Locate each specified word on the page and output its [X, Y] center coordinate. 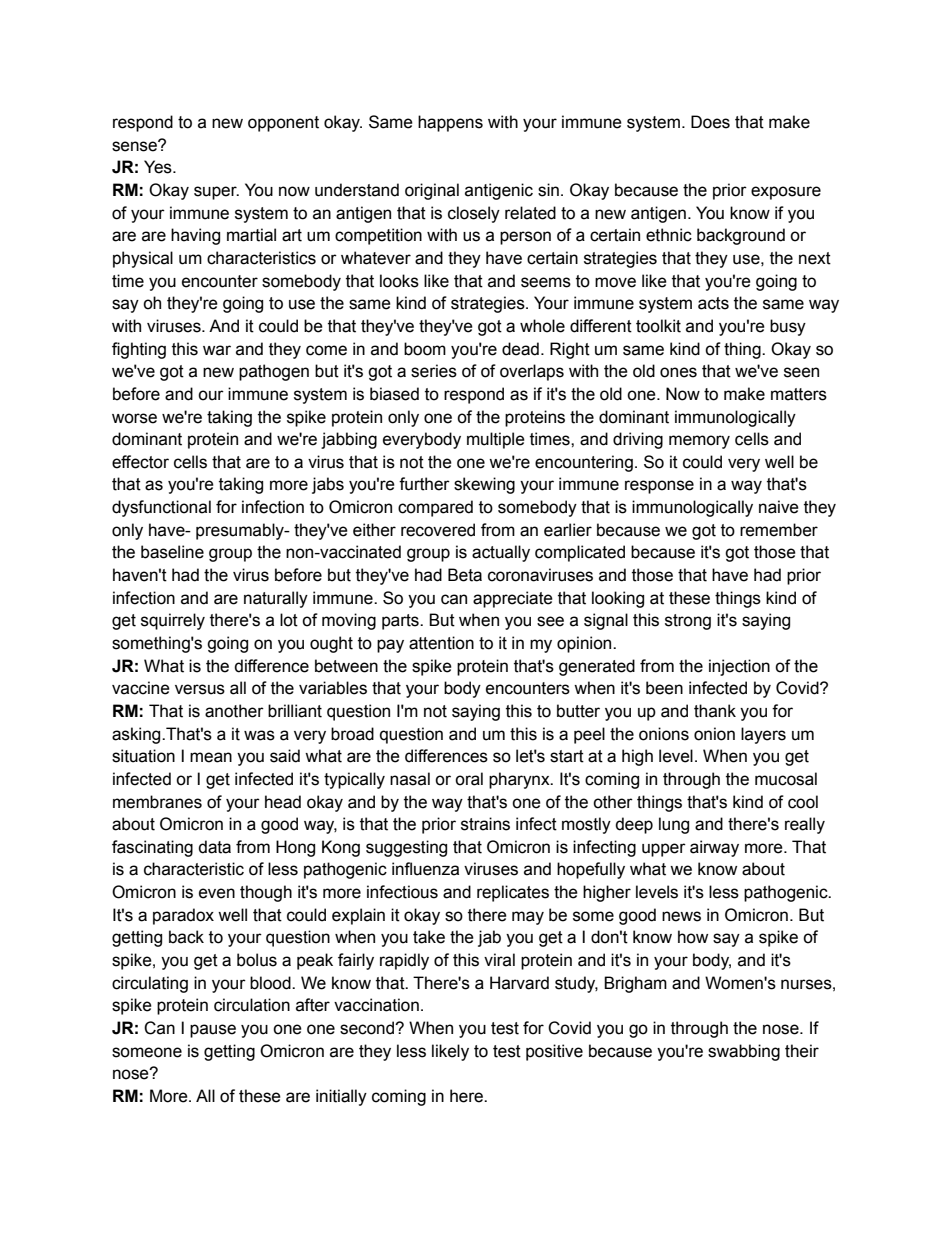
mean [211, 757]
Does [710, 122]
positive [554, 1052]
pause [213, 1031]
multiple [496, 440]
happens [450, 123]
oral [469, 779]
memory [699, 442]
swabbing [744, 1052]
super [216, 193]
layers [763, 735]
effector [140, 462]
